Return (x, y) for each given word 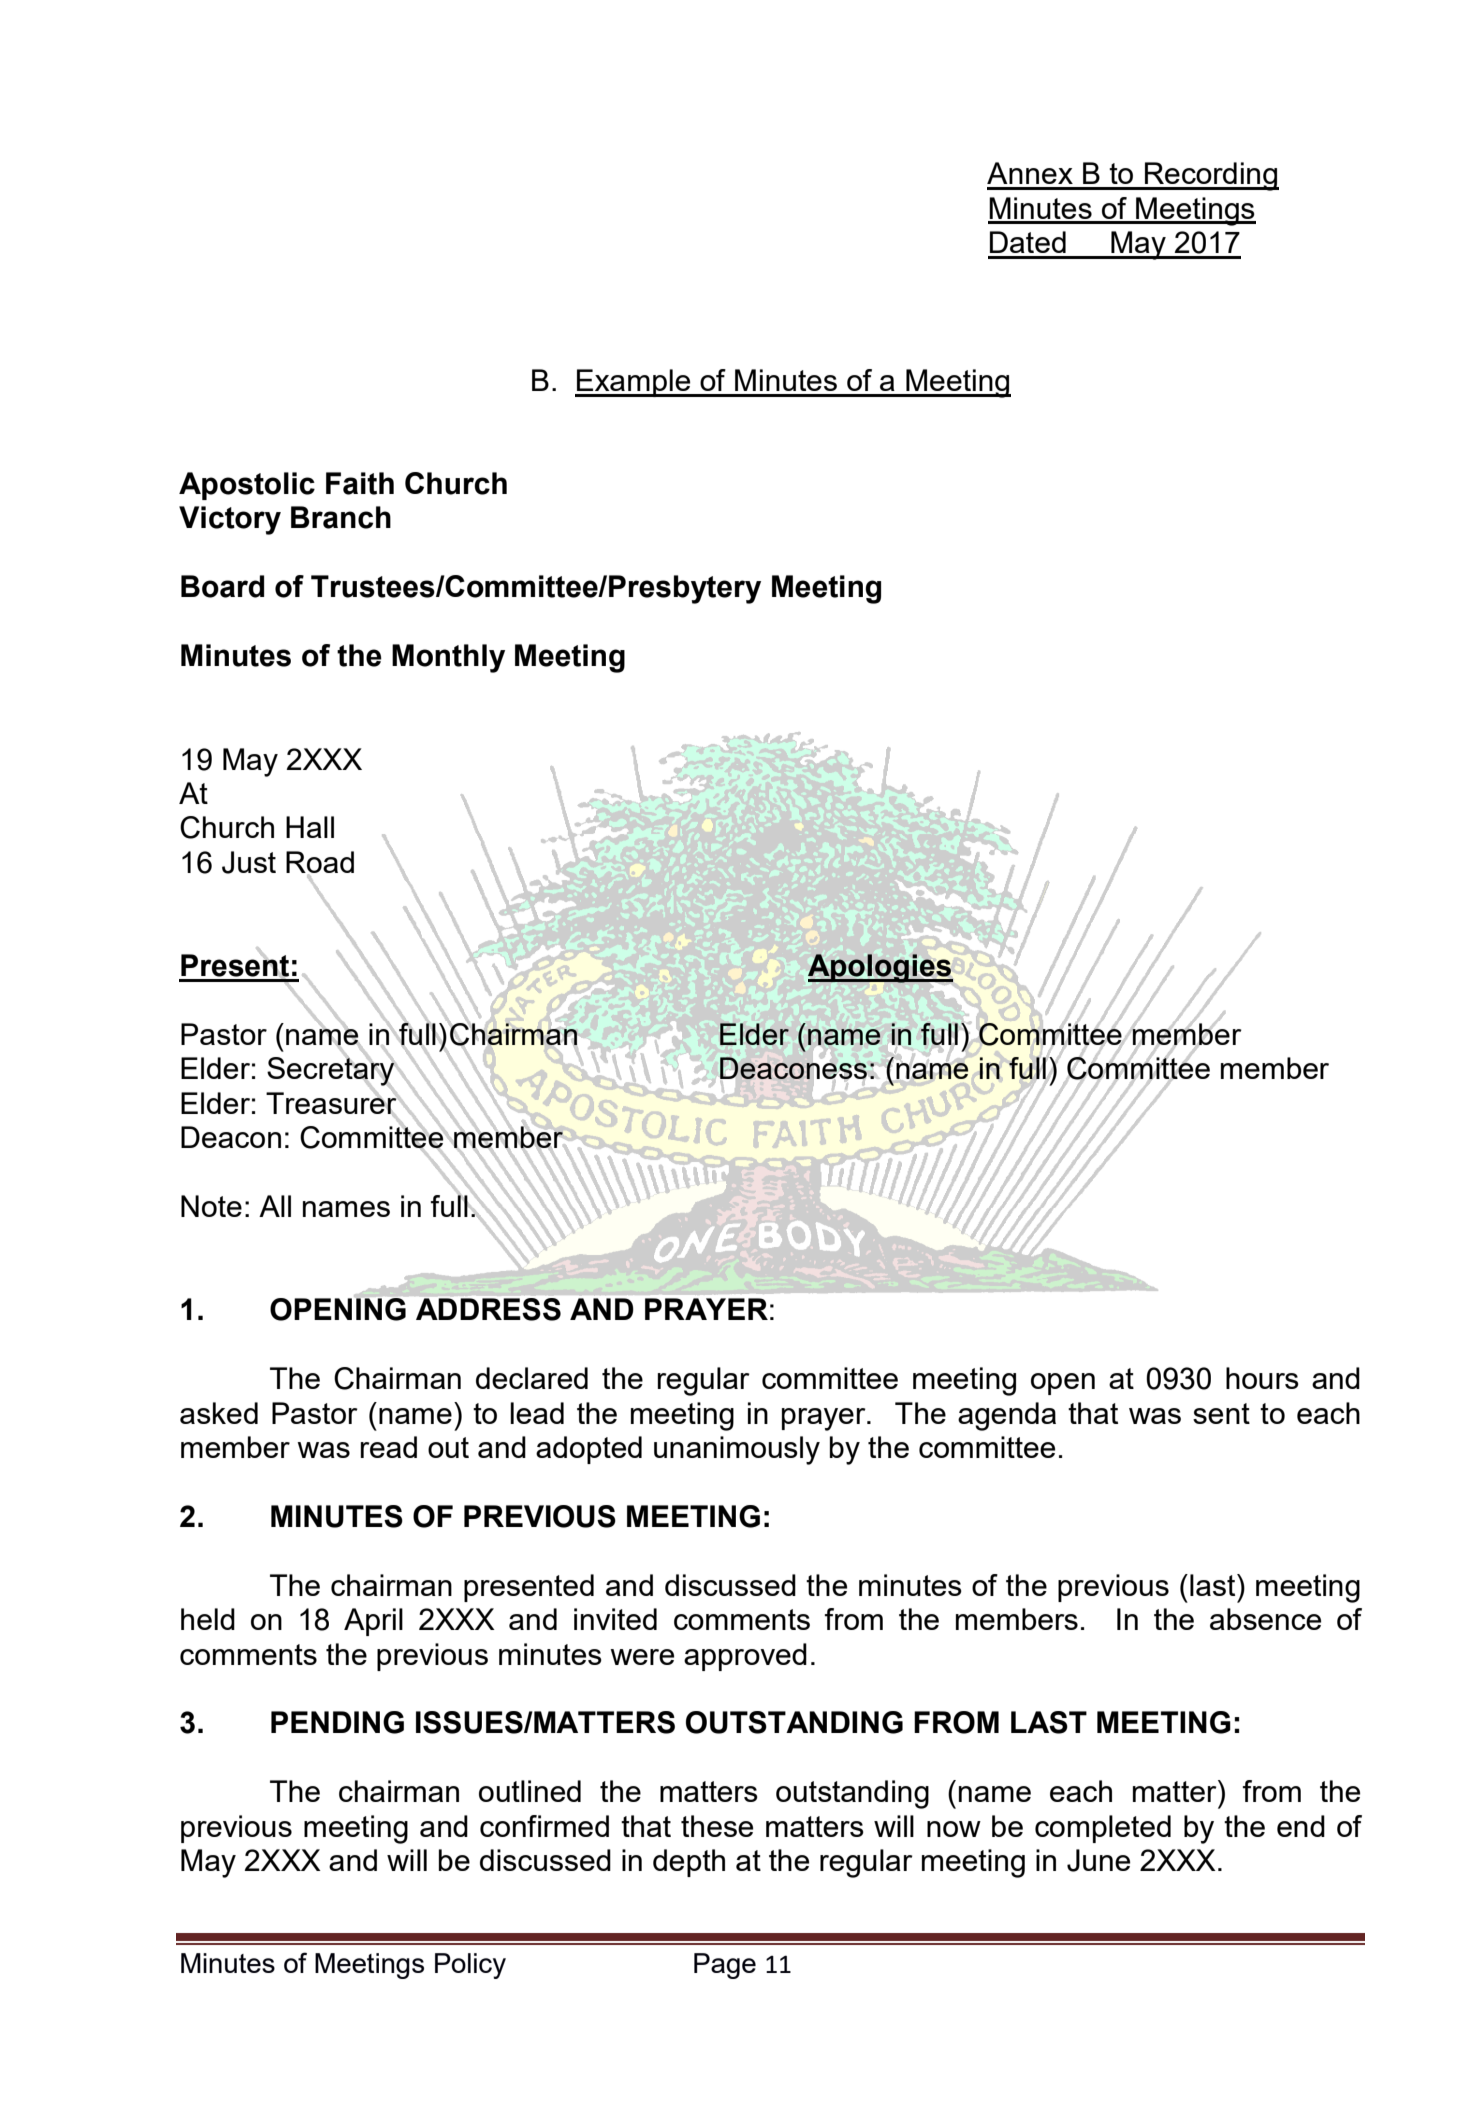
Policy (470, 1966)
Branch (341, 517)
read (389, 1447)
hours (1262, 1378)
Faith (360, 483)
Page (725, 1966)
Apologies (880, 968)
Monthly (448, 658)
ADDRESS (488, 1309)
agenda (1007, 1416)
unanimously (737, 1450)
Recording (1211, 176)
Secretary (332, 1071)
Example (634, 383)
